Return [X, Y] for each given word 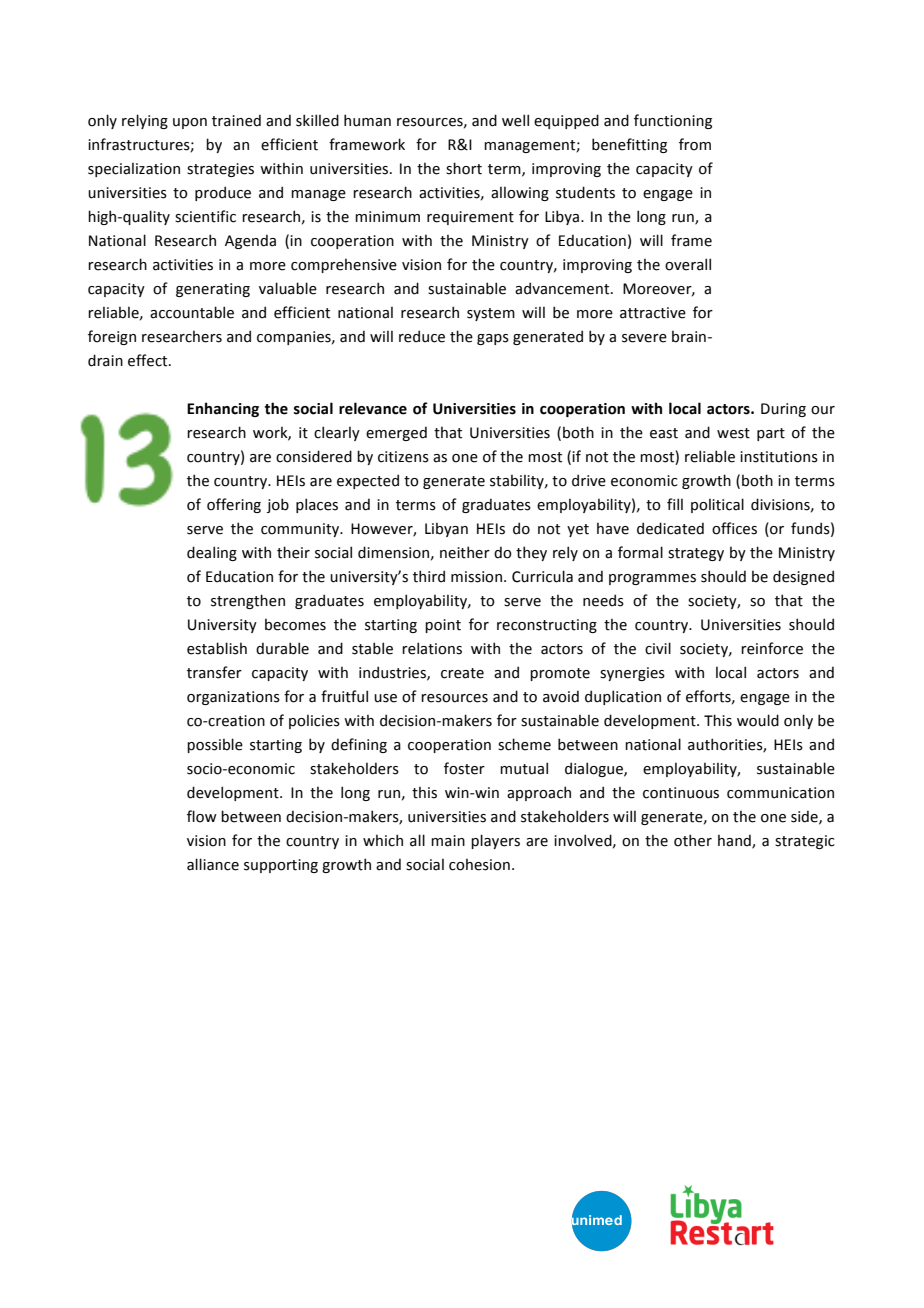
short [464, 168]
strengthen [248, 601]
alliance [213, 864]
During [783, 410]
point [443, 626]
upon [190, 123]
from [695, 144]
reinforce [772, 648]
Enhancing [223, 409]
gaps [493, 339]
